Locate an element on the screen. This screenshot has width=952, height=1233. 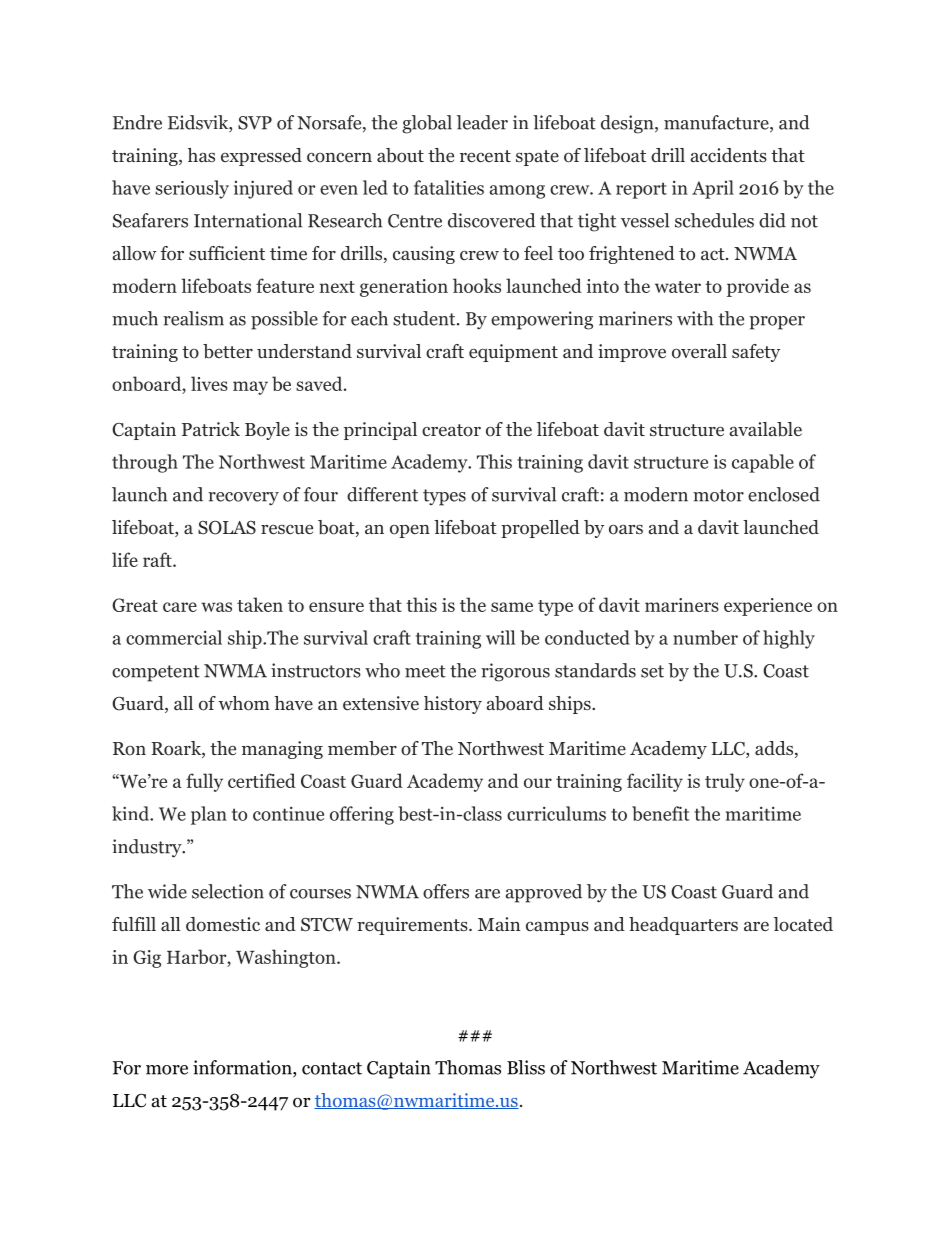
accidents is located at coordinates (729, 155).
